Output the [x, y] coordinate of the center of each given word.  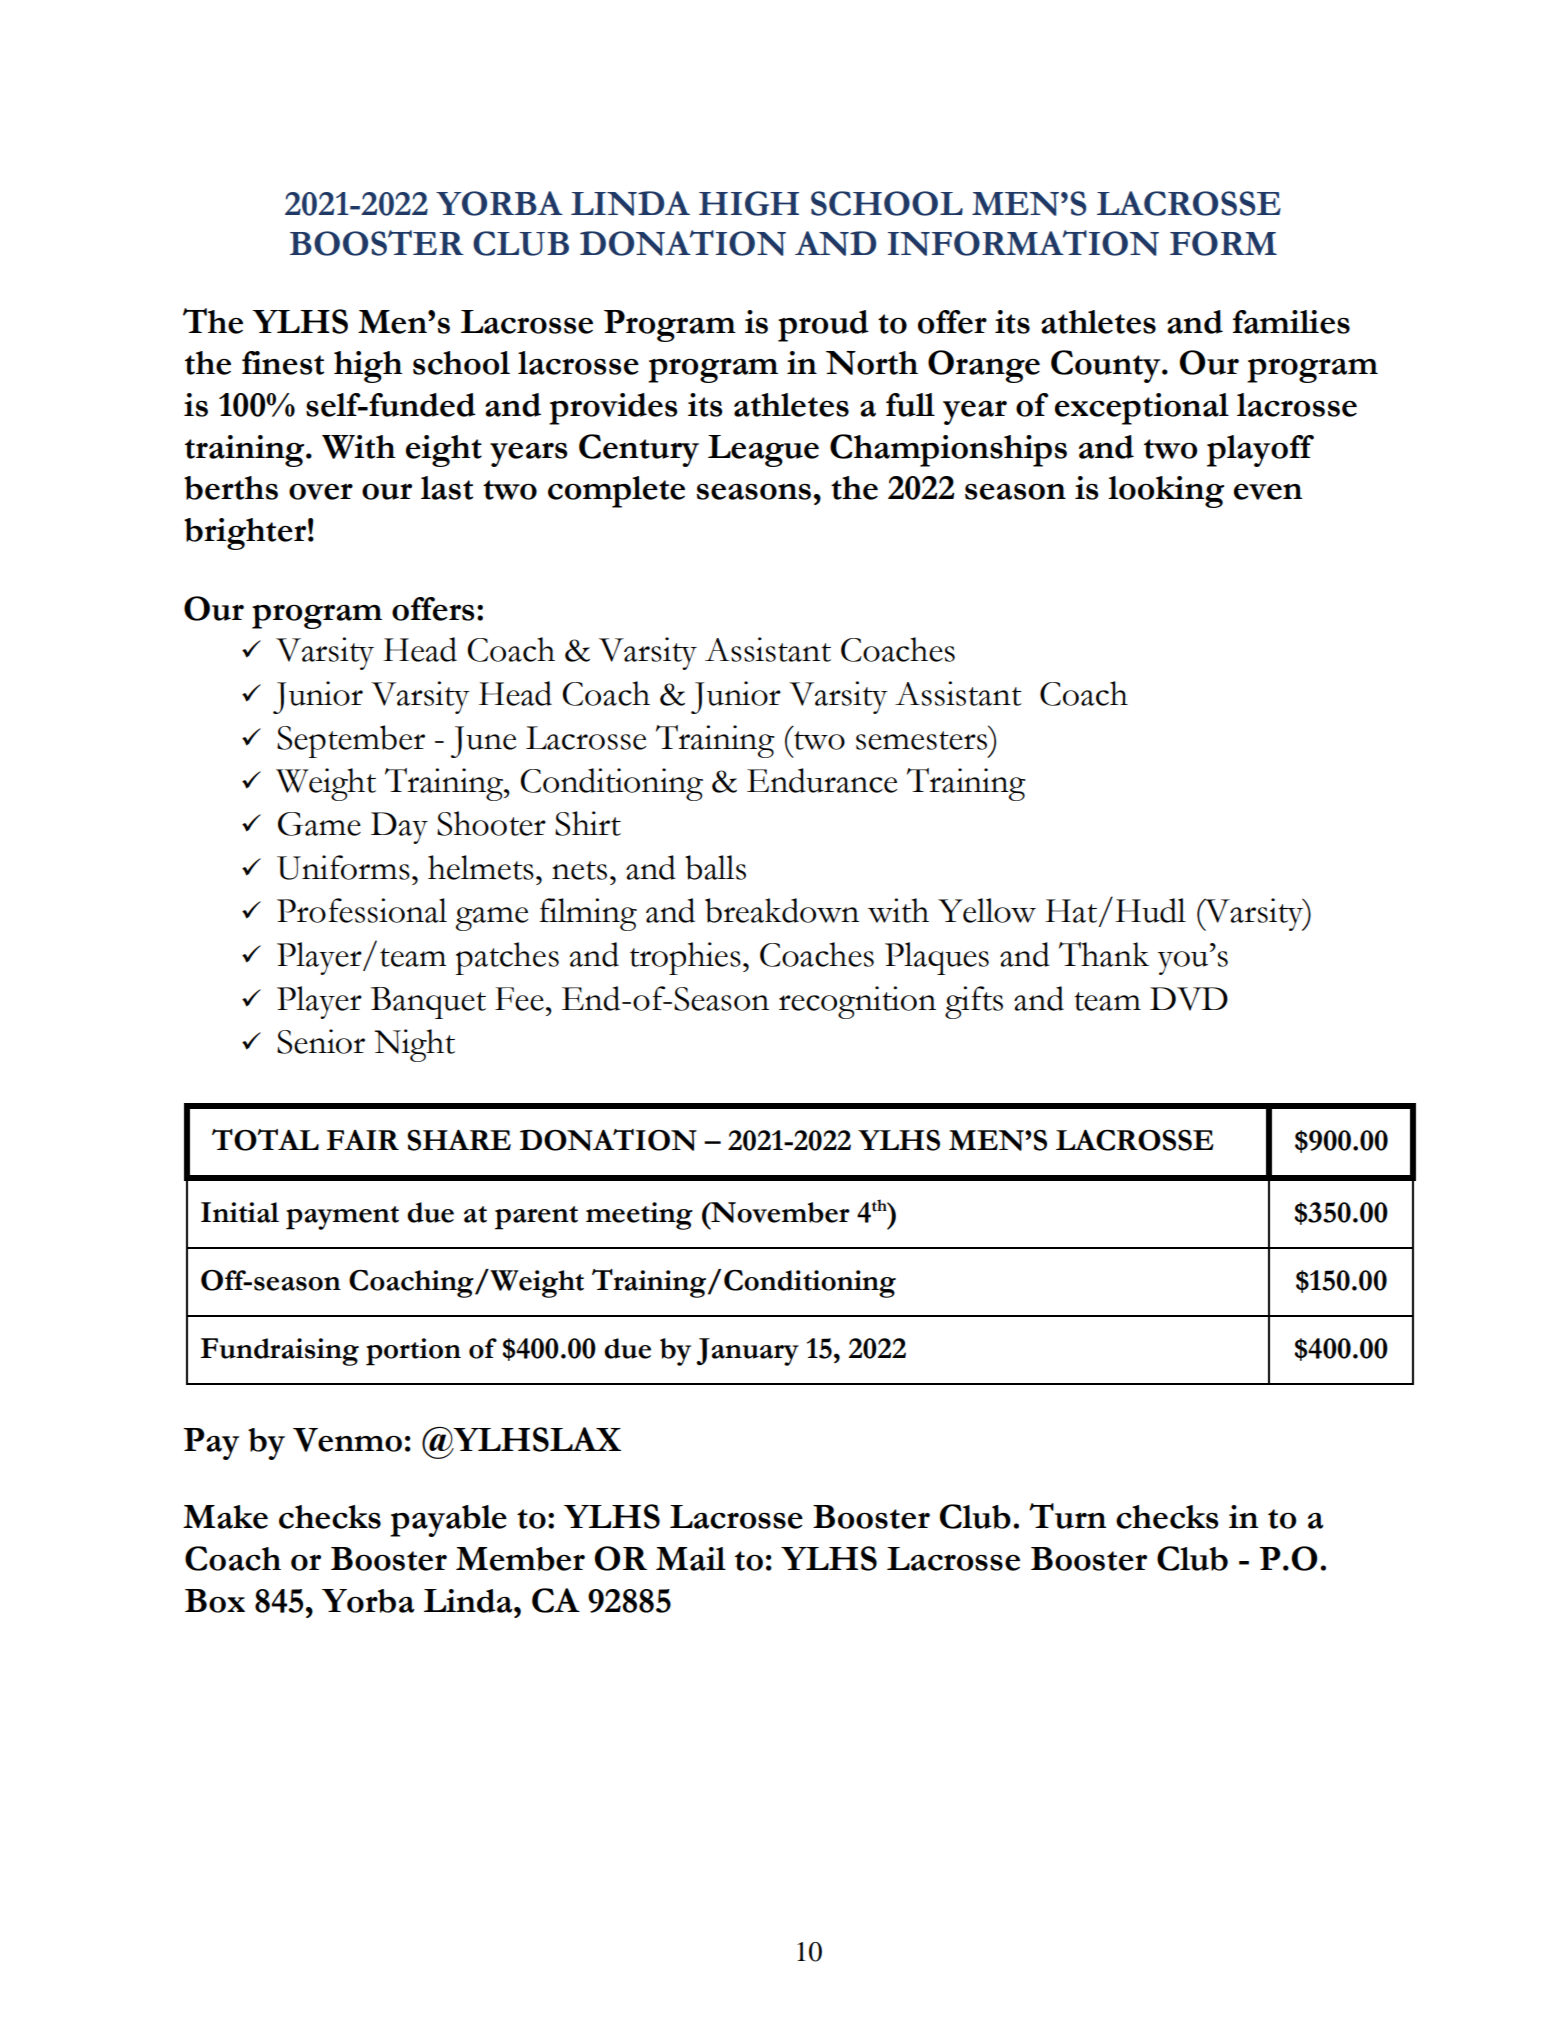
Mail [691, 1559]
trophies [685, 958]
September [351, 741]
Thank [1104, 954]
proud [823, 326]
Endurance [822, 780]
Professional [362, 910]
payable [448, 1521]
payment [342, 1218]
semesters [921, 740]
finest [283, 363]
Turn [1067, 1516]
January [747, 1352]
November [779, 1212]
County [1107, 366]
